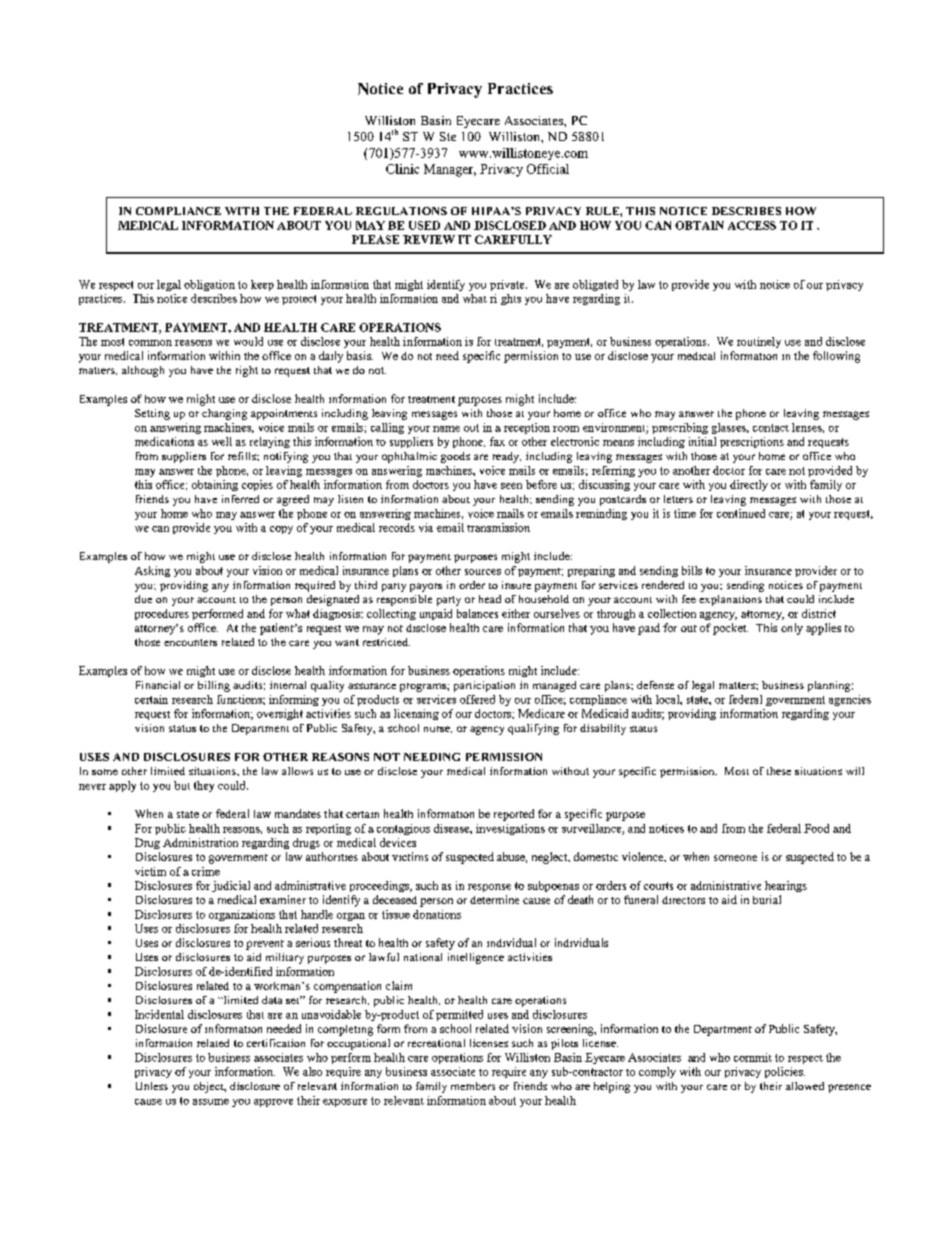  What do you see at coordinates (450, 170) in the screenshot?
I see `Manager` at bounding box center [450, 170].
